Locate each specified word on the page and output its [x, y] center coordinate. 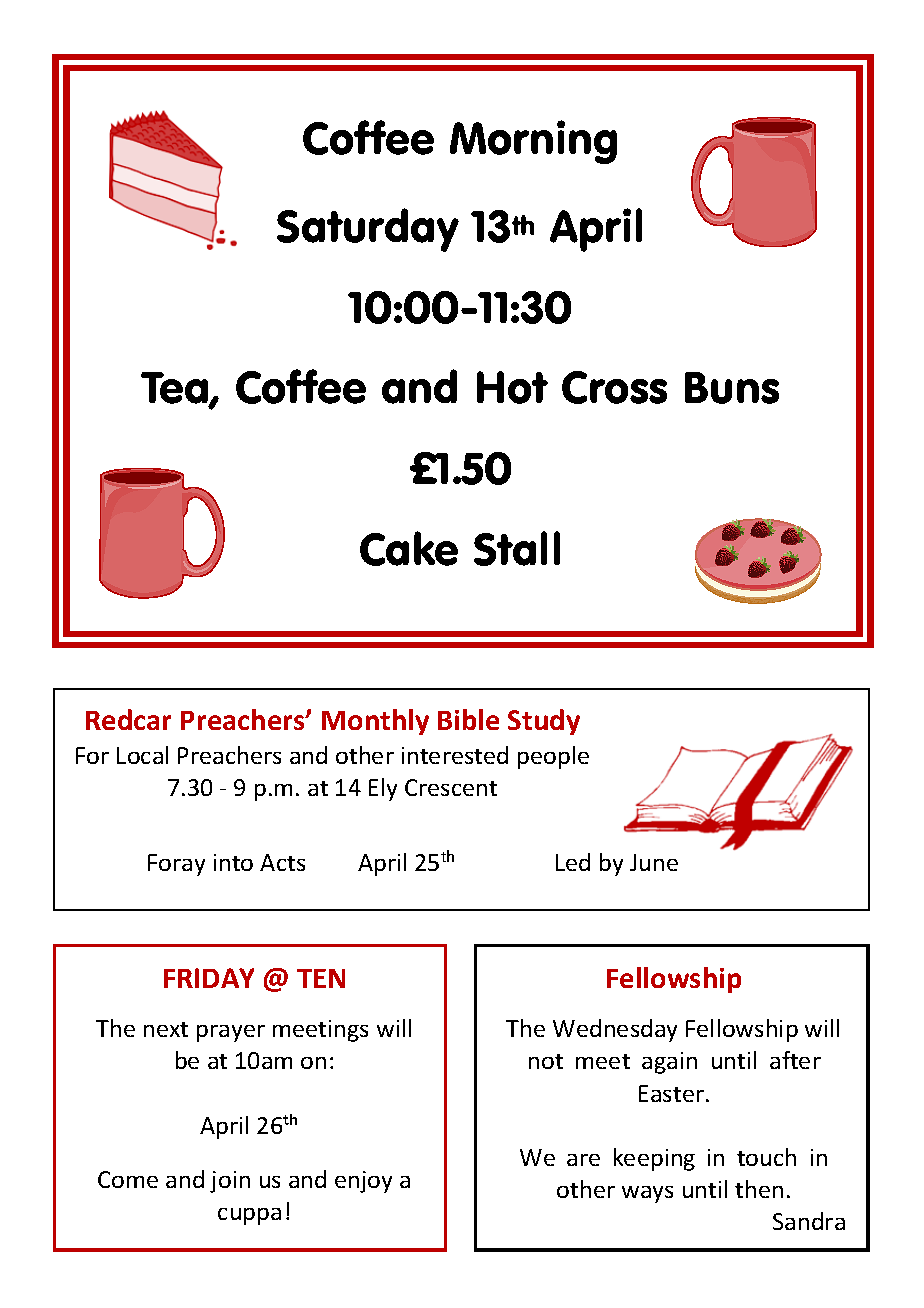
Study [544, 722]
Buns [732, 388]
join [230, 1182]
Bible [468, 719]
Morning [533, 142]
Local [142, 755]
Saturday [368, 230]
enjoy [363, 1182]
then [759, 1189]
